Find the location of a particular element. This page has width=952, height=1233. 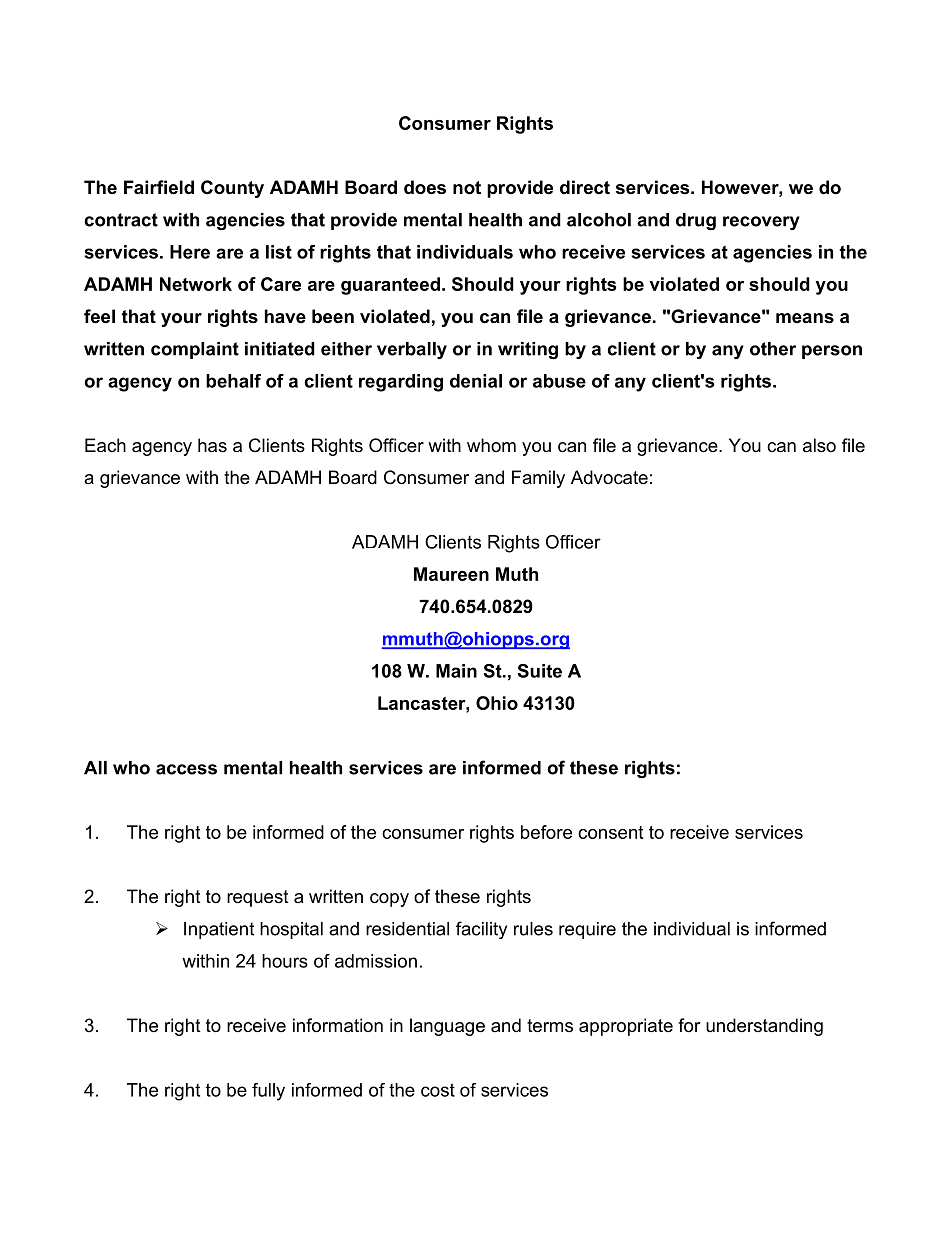

fully is located at coordinates (268, 1092).
